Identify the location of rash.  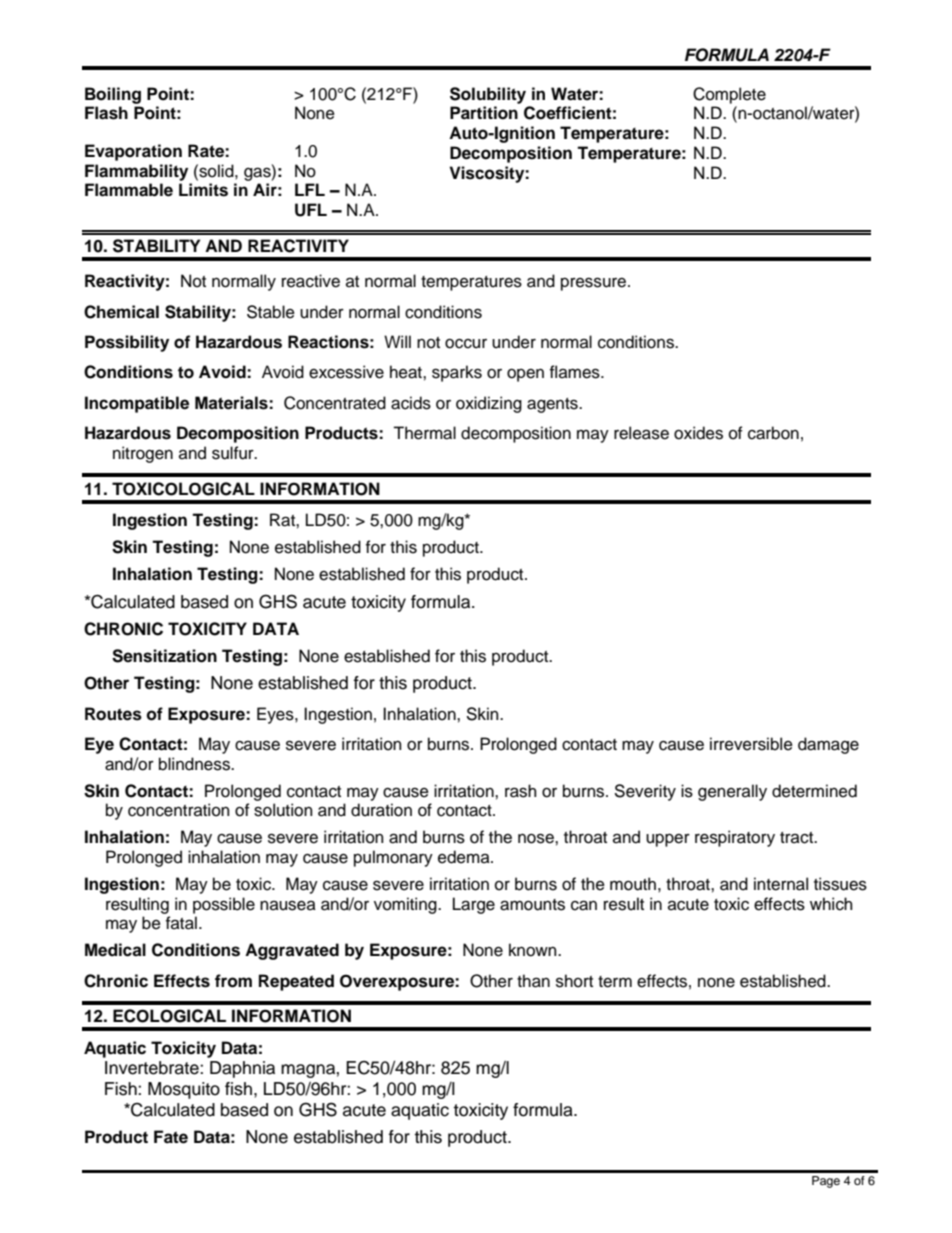
(520, 791).
